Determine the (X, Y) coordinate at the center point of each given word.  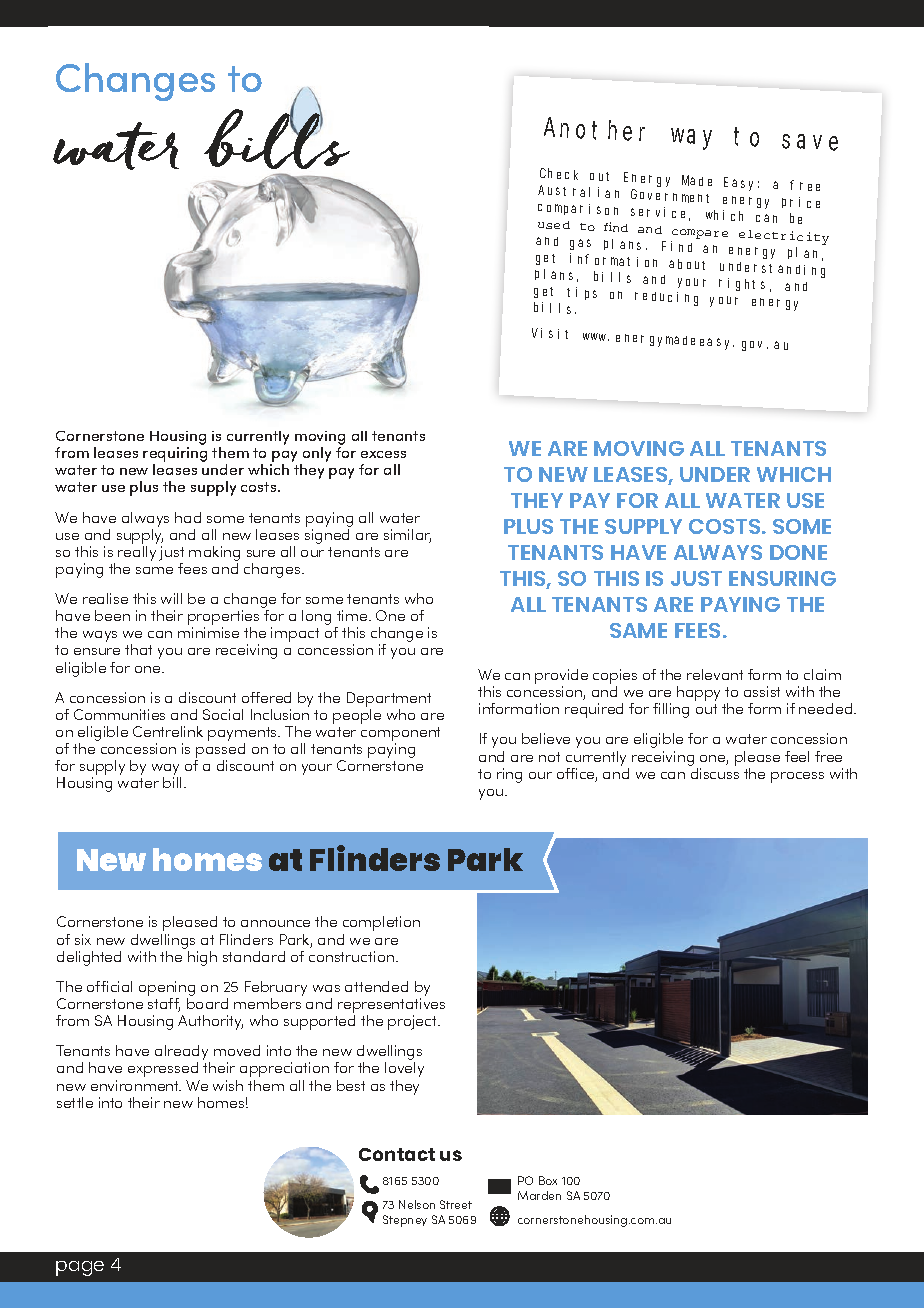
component (400, 734)
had (188, 517)
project (414, 1022)
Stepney (405, 1221)
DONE (798, 552)
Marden (539, 1195)
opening (167, 988)
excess (383, 454)
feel (797, 756)
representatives (391, 1005)
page (80, 1268)
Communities (119, 714)
